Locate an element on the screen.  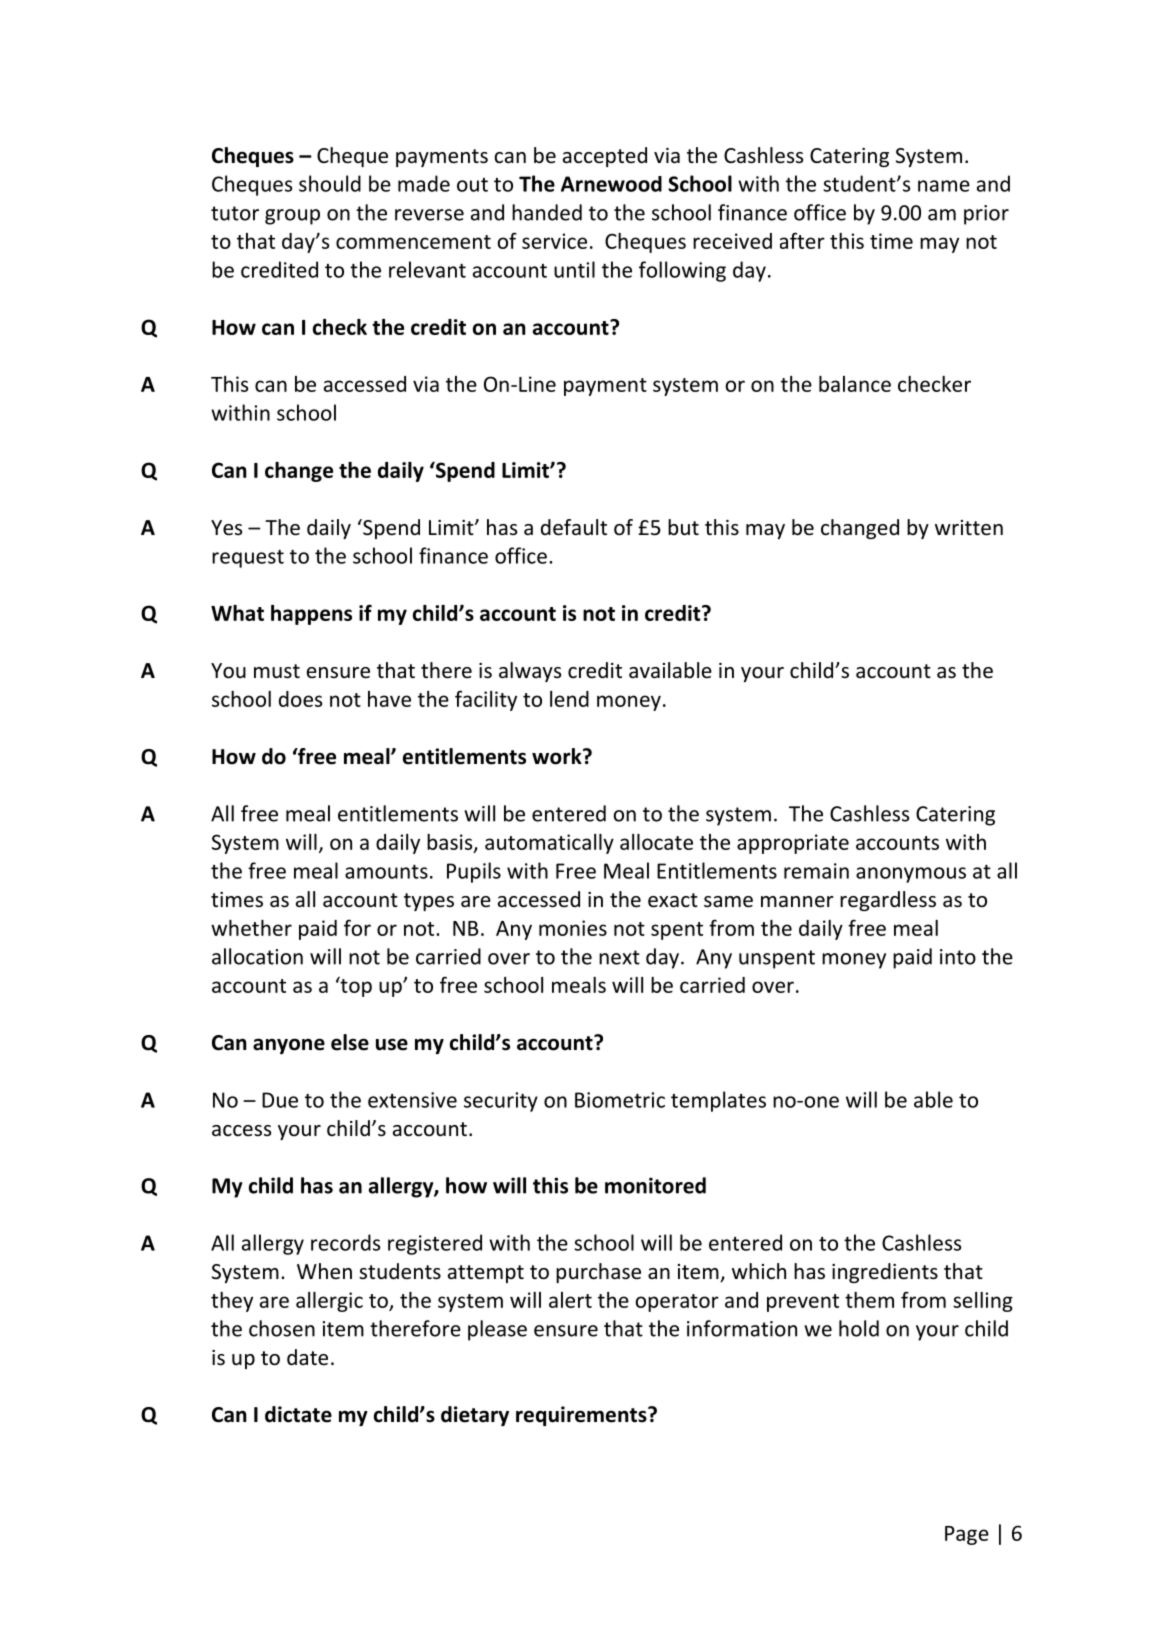
amounts is located at coordinates (386, 872).
